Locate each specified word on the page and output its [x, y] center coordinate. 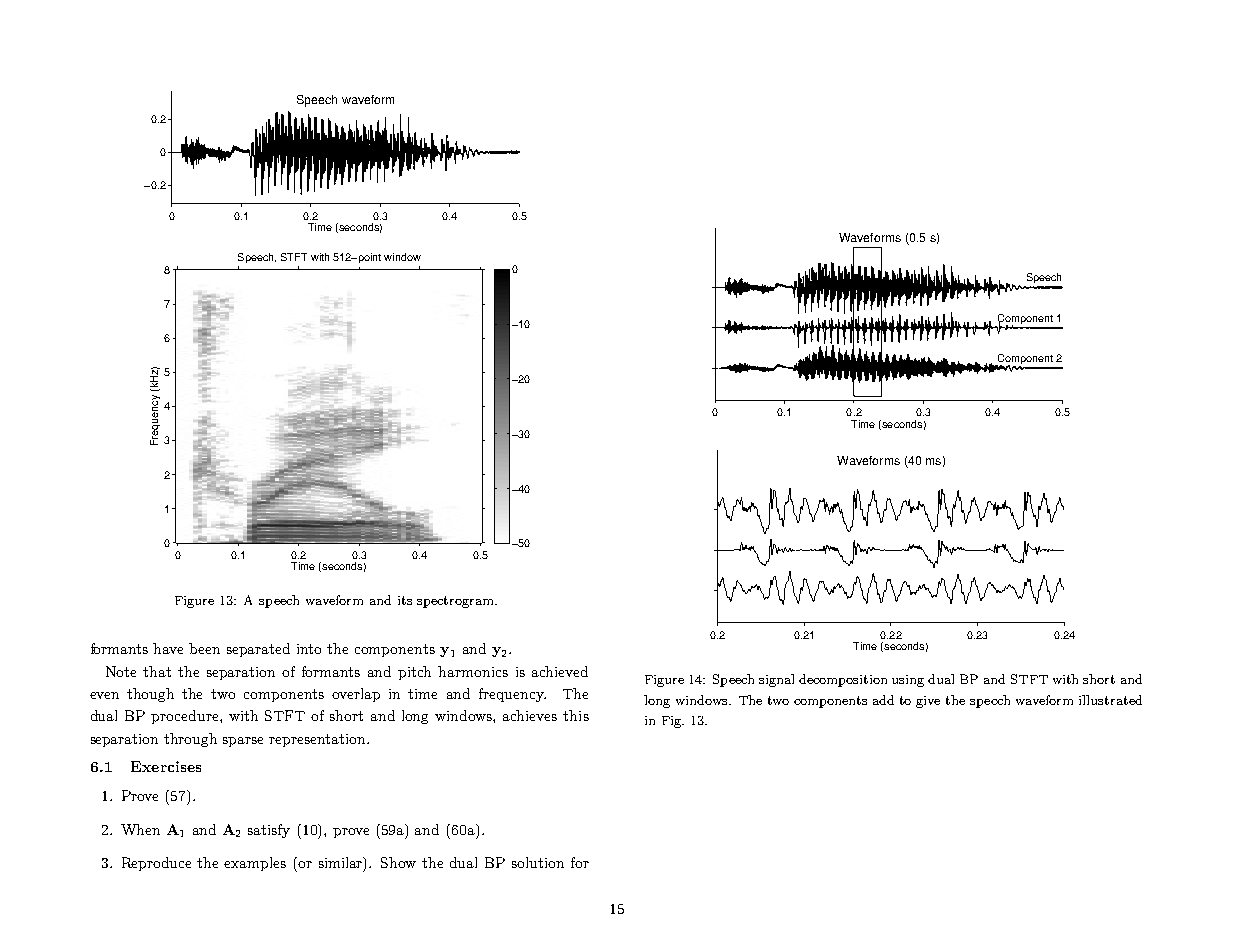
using [908, 681]
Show [398, 862]
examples [255, 864]
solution [538, 862]
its [405, 600]
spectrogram [456, 602]
